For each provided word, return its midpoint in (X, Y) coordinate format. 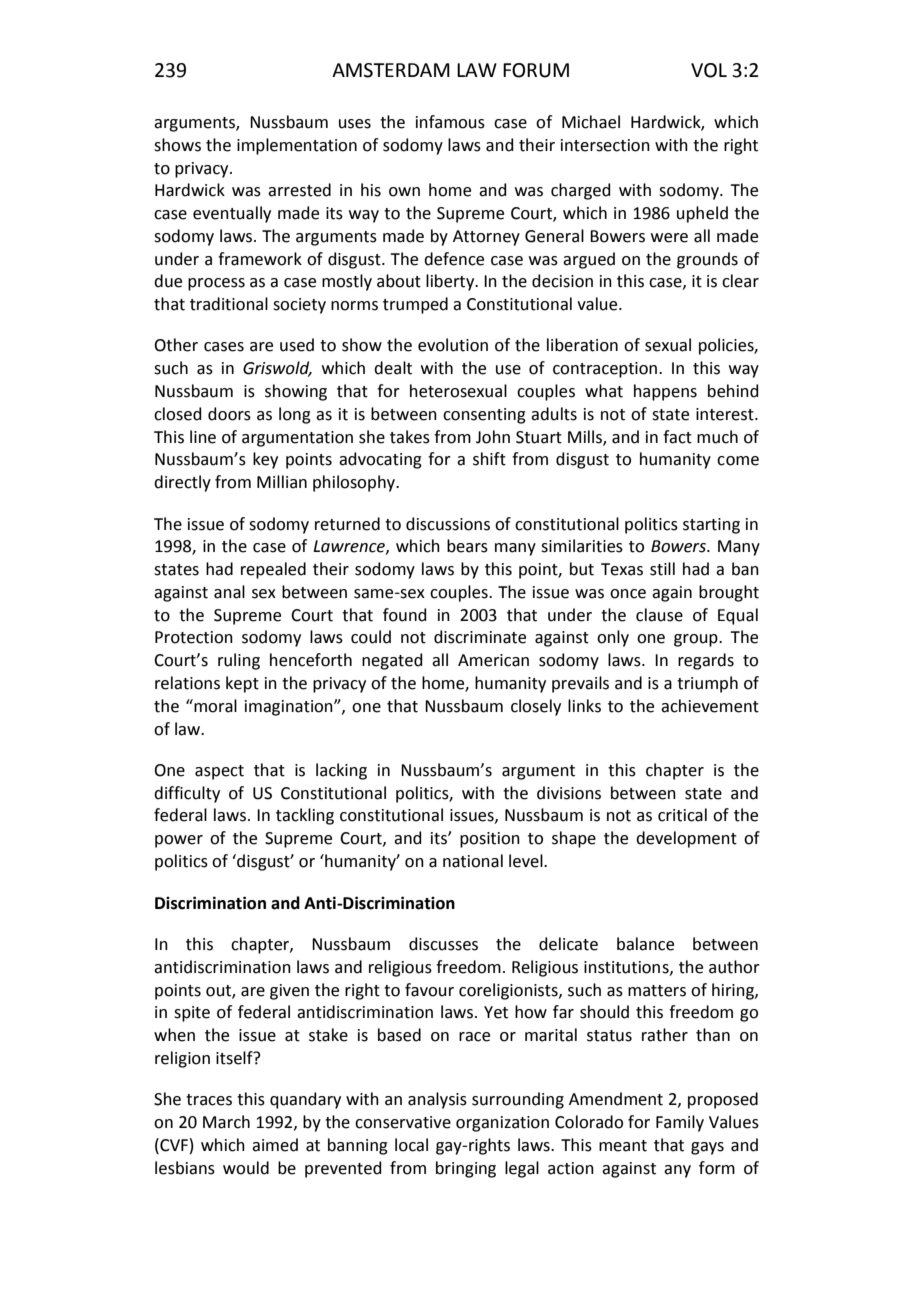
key (265, 460)
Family (680, 1123)
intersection (605, 145)
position (490, 840)
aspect (219, 772)
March (226, 1122)
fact (677, 437)
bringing (466, 1169)
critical (682, 815)
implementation (297, 146)
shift (489, 459)
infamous (450, 122)
